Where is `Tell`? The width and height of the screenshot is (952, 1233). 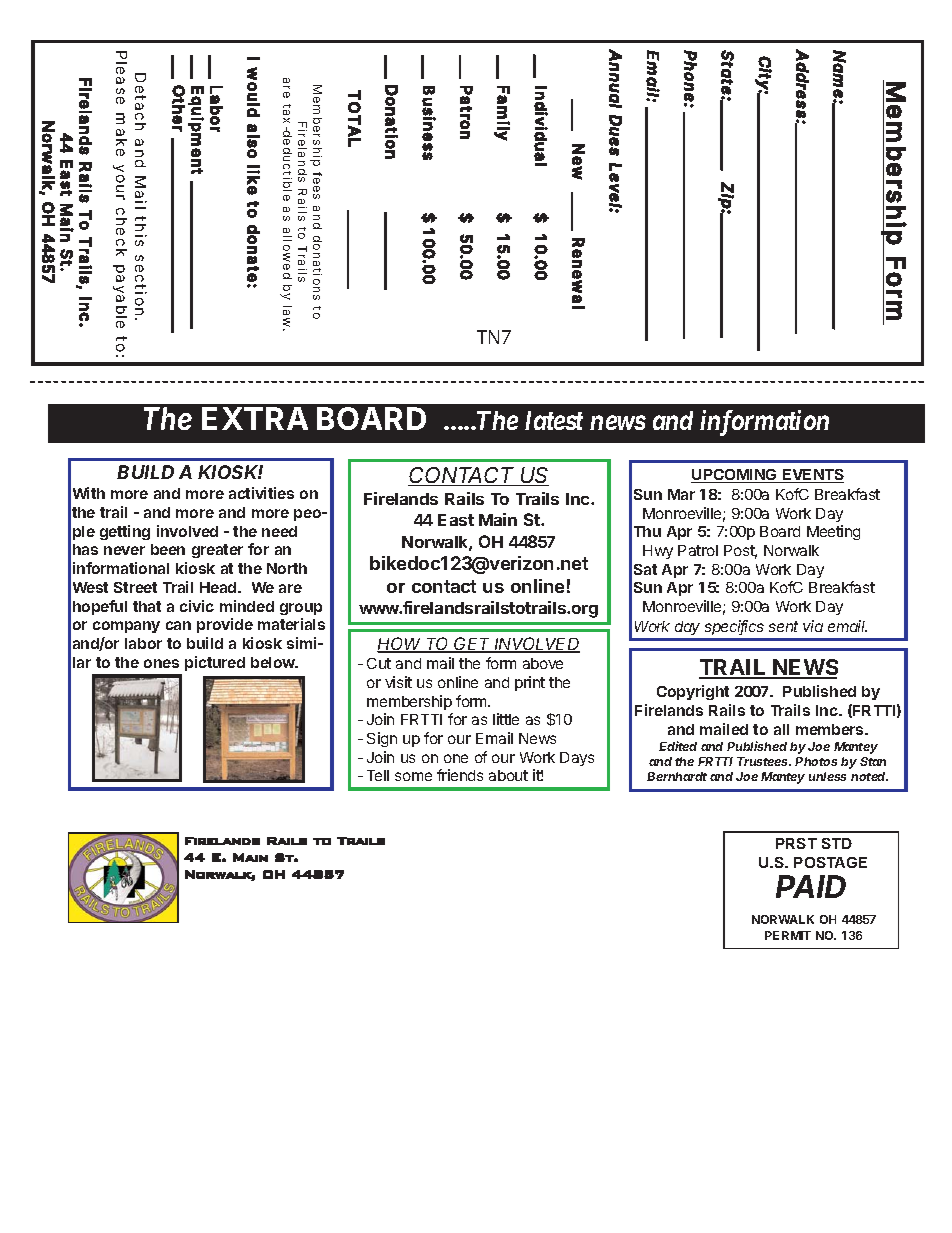
Tell is located at coordinates (378, 775).
